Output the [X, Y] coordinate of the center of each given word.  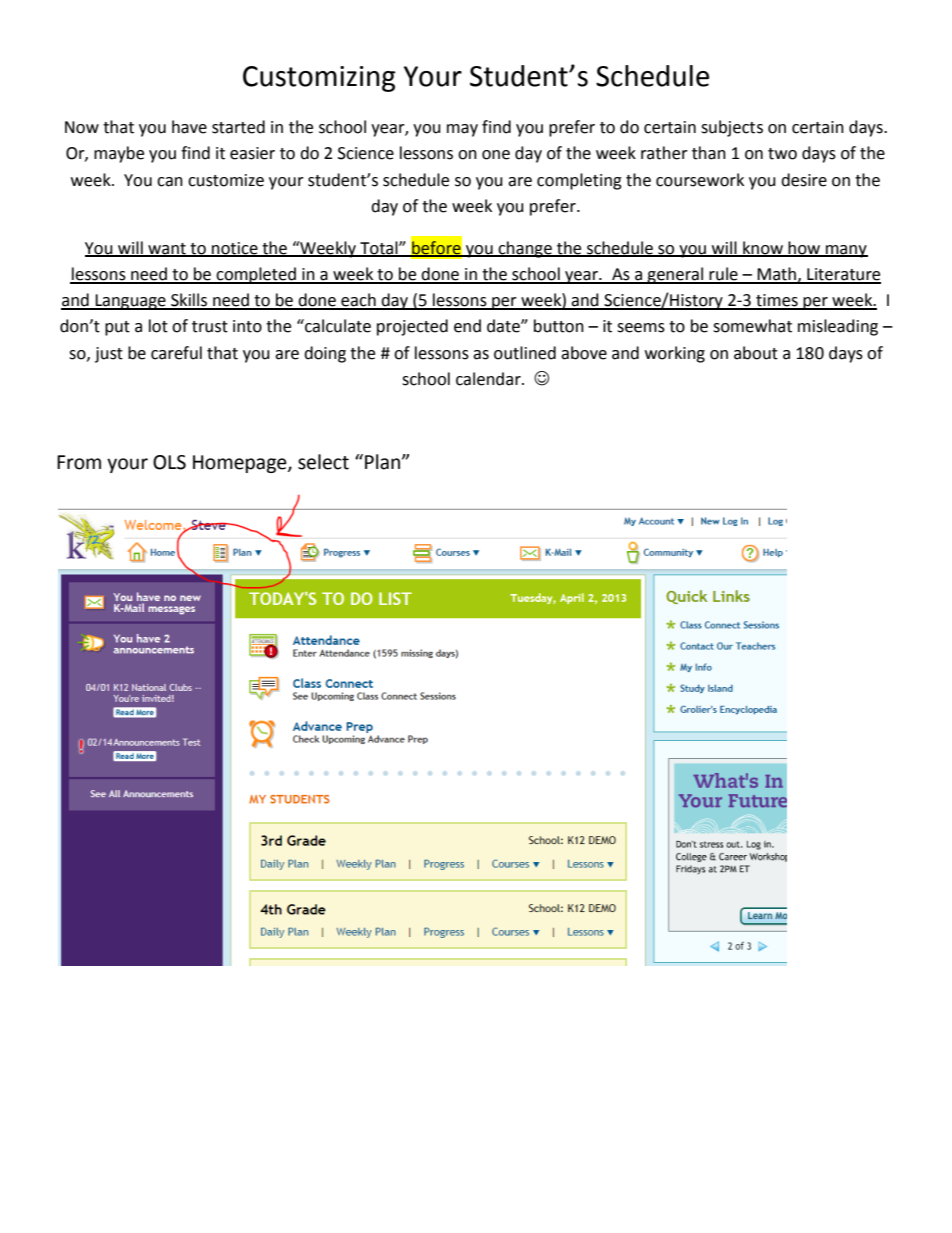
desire [804, 180]
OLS [169, 462]
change [525, 249]
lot [158, 326]
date [504, 326]
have [189, 127]
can [170, 182]
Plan [384, 462]
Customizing [319, 79]
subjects [732, 128]
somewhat [752, 326]
